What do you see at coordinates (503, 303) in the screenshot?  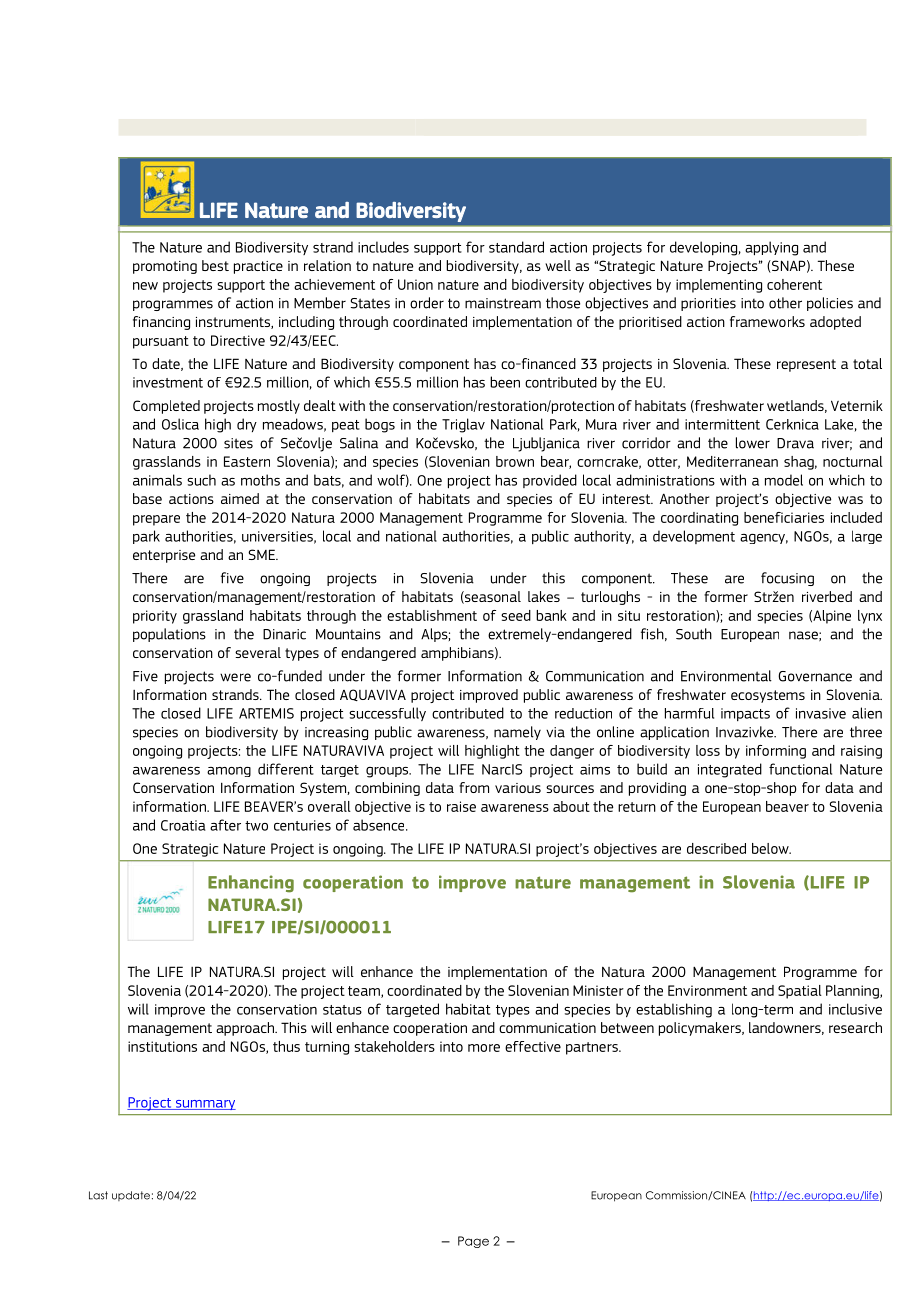 I see `mainstream` at bounding box center [503, 303].
